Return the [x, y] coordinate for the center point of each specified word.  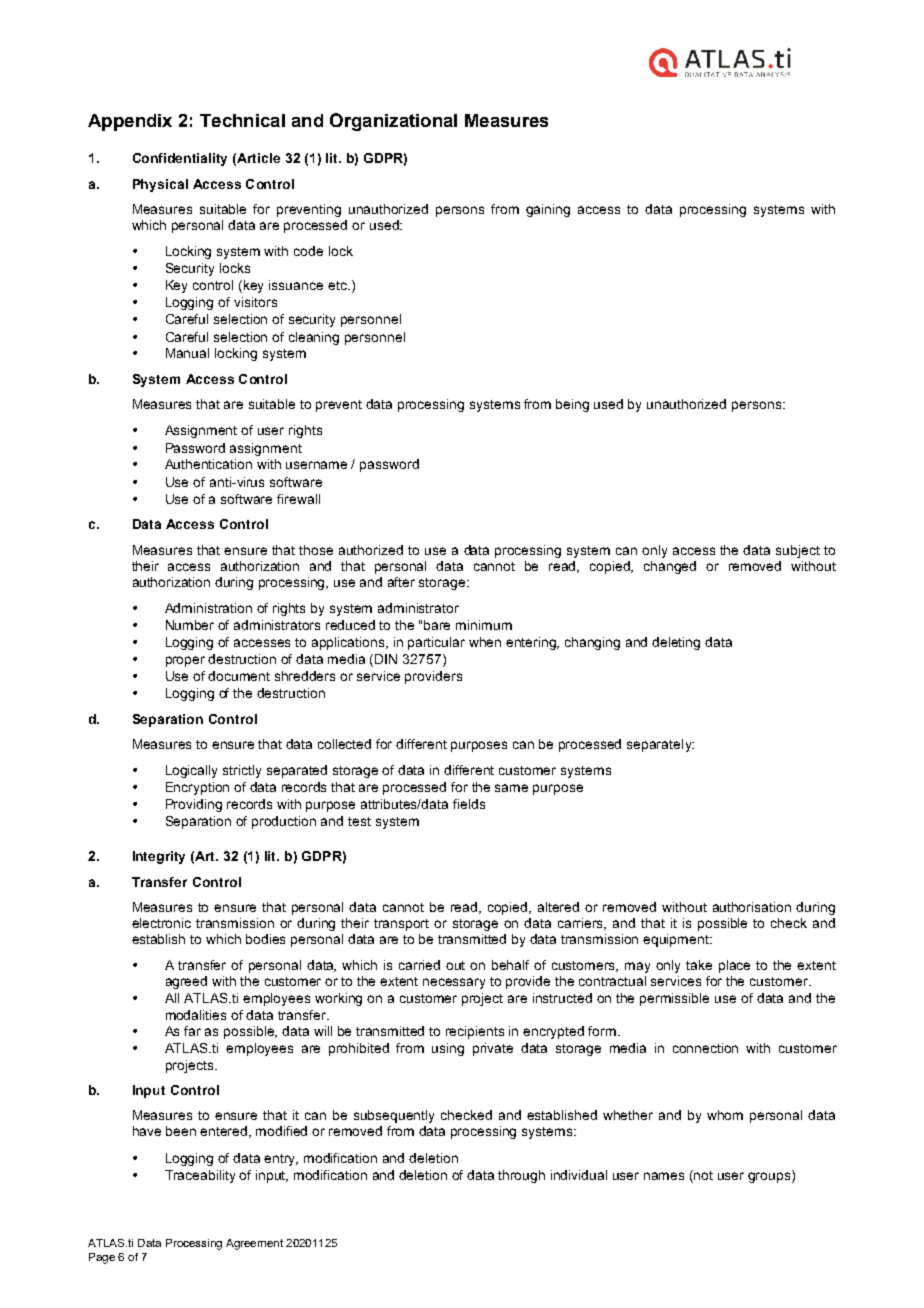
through [521, 1176]
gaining [548, 210]
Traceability [200, 1176]
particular [436, 643]
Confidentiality [180, 159]
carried [419, 965]
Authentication [208, 464]
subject [798, 551]
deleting [676, 643]
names [664, 1176]
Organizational [393, 122]
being [572, 405]
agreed [186, 982]
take [699, 965]
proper [185, 661]
